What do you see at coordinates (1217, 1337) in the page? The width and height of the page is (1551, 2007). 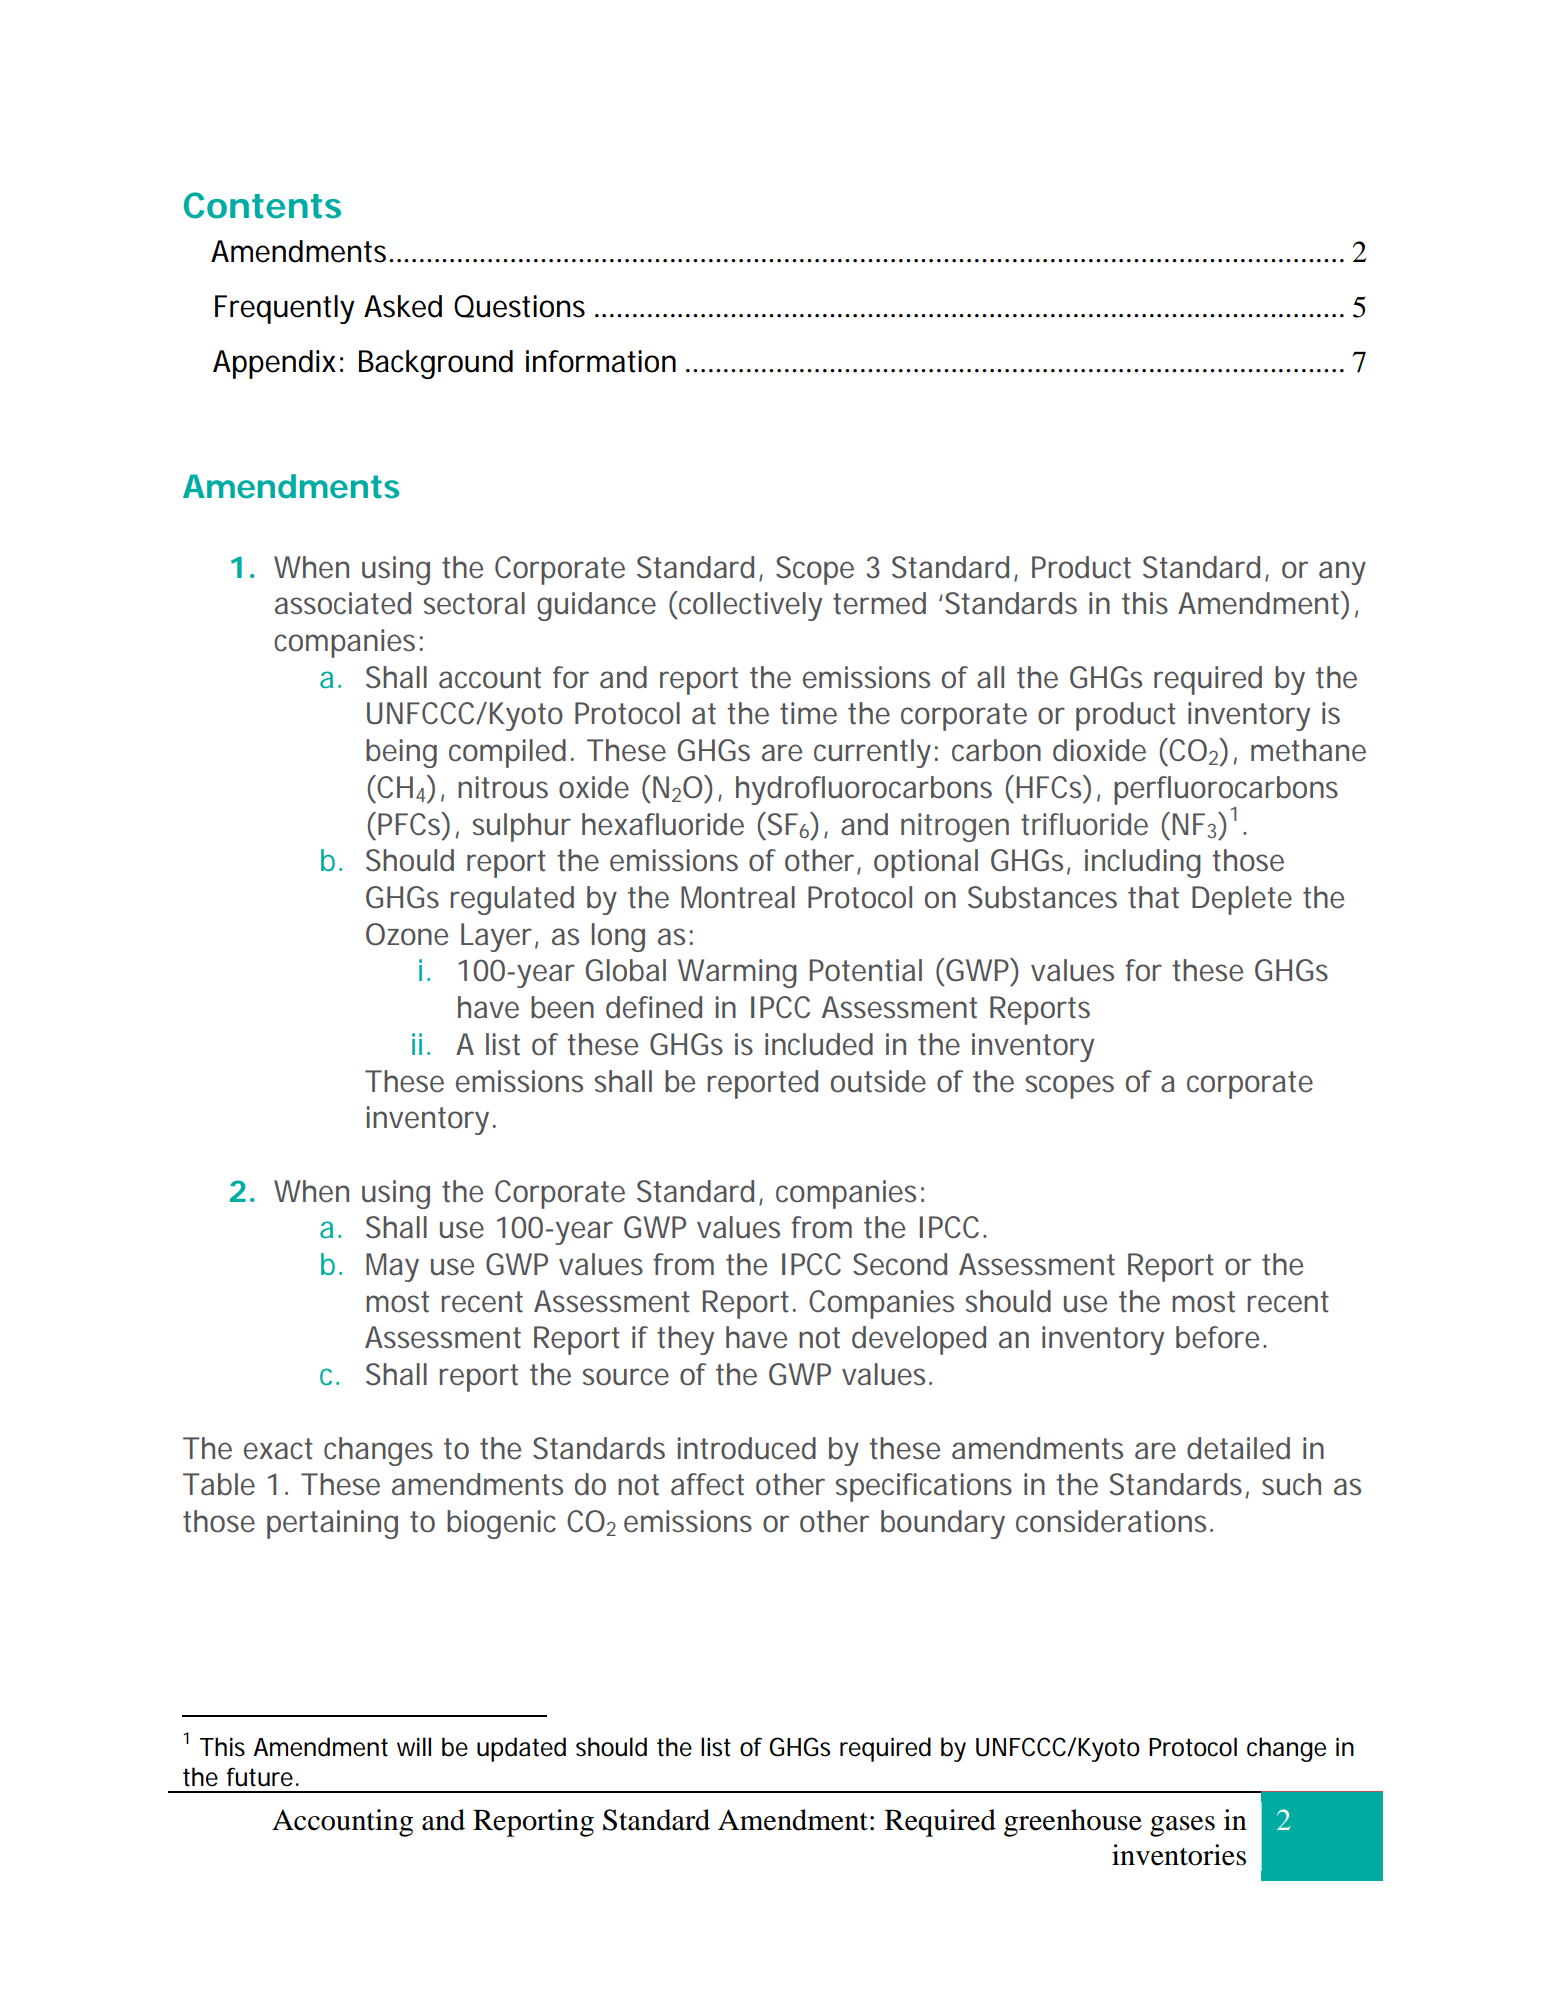 I see `before` at bounding box center [1217, 1337].
